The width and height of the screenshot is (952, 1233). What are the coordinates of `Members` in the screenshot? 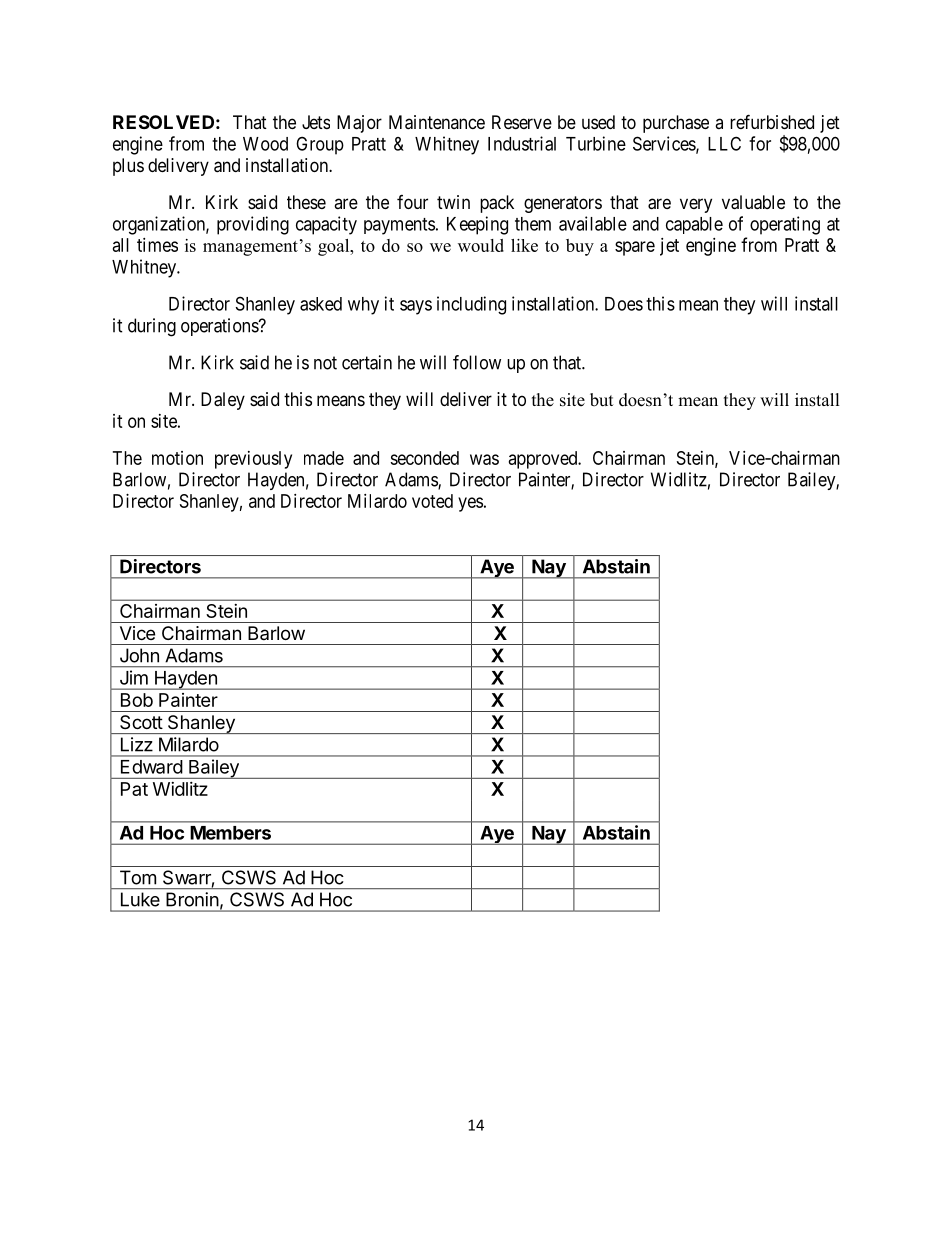 It's located at (231, 833).
